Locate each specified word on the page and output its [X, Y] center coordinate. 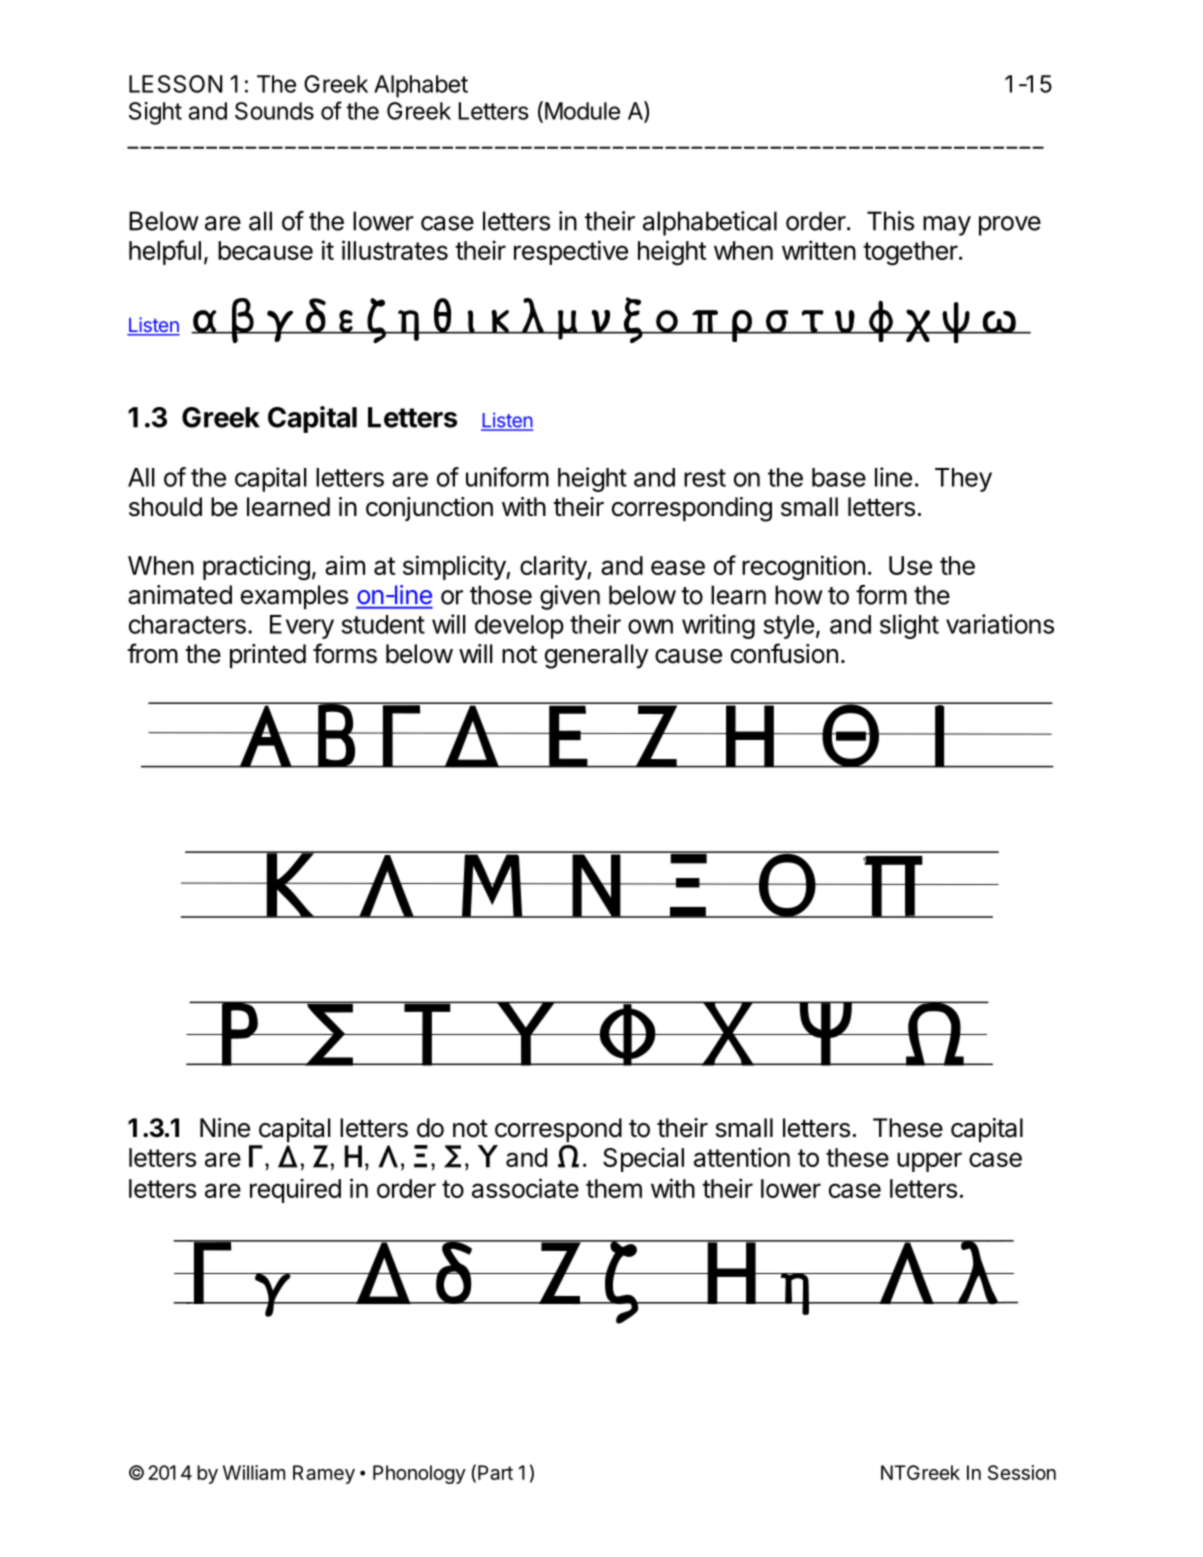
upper [929, 1162]
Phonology [419, 1474]
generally [597, 656]
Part [495, 1472]
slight [909, 626]
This [890, 221]
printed [268, 656]
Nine [225, 1128]
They [963, 480]
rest [705, 478]
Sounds [274, 111]
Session [1022, 1472]
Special [643, 1159]
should [165, 507]
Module [581, 111]
